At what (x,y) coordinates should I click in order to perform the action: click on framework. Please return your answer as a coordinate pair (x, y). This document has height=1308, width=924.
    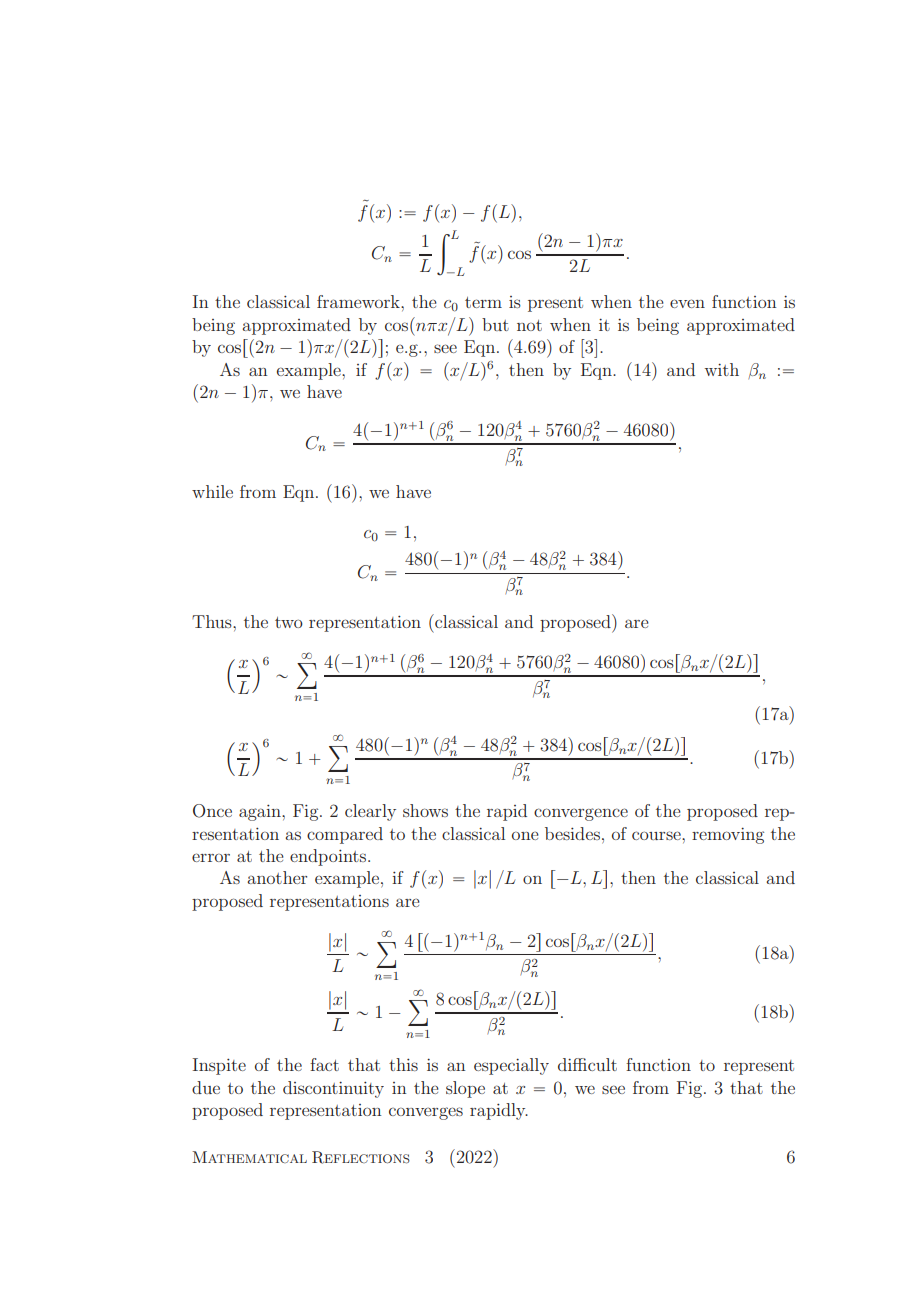
    Looking at the image, I should click on (359, 301).
